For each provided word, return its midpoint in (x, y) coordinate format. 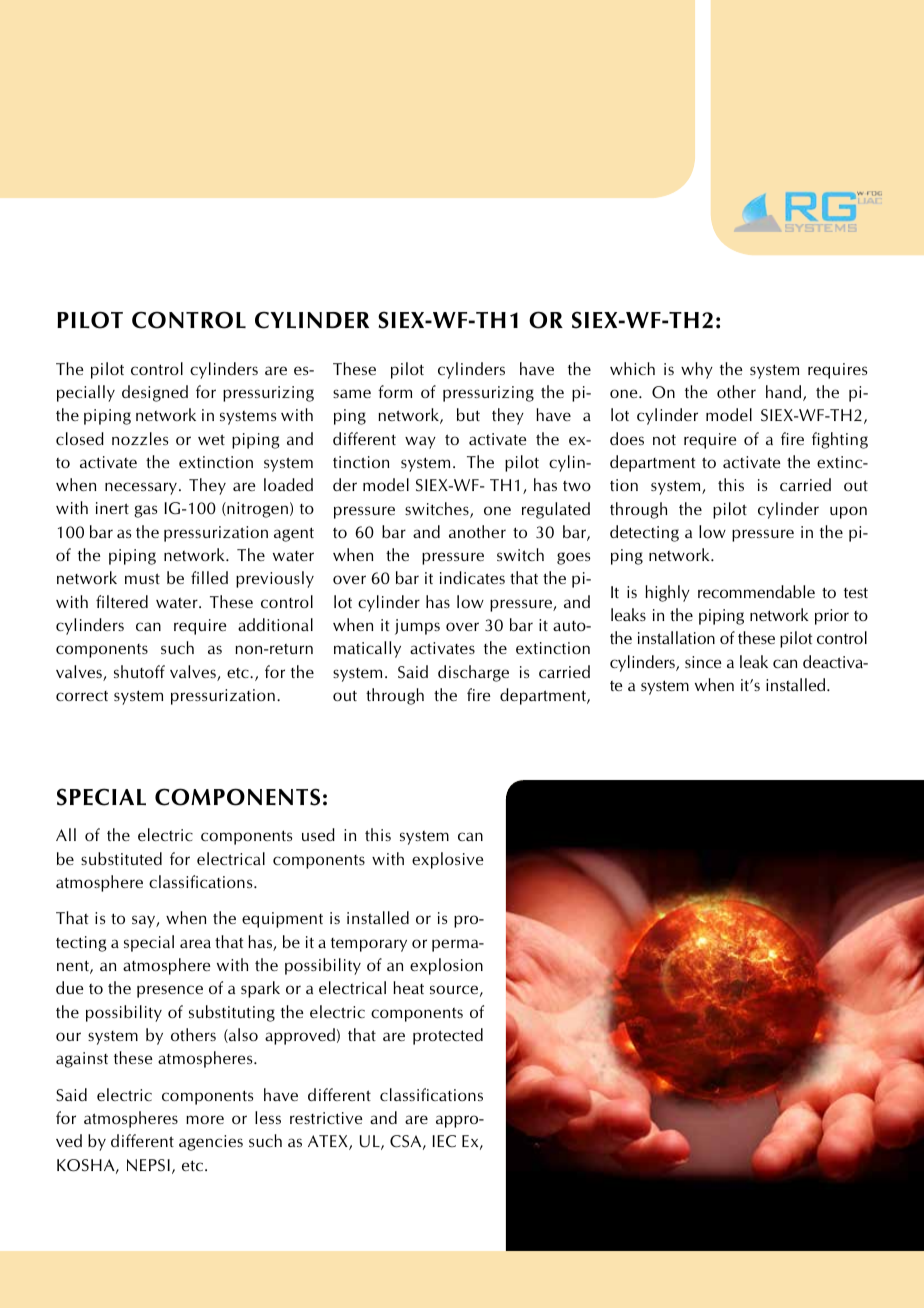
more (205, 1119)
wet (211, 439)
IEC (444, 1141)
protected (448, 1036)
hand (785, 393)
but (468, 414)
